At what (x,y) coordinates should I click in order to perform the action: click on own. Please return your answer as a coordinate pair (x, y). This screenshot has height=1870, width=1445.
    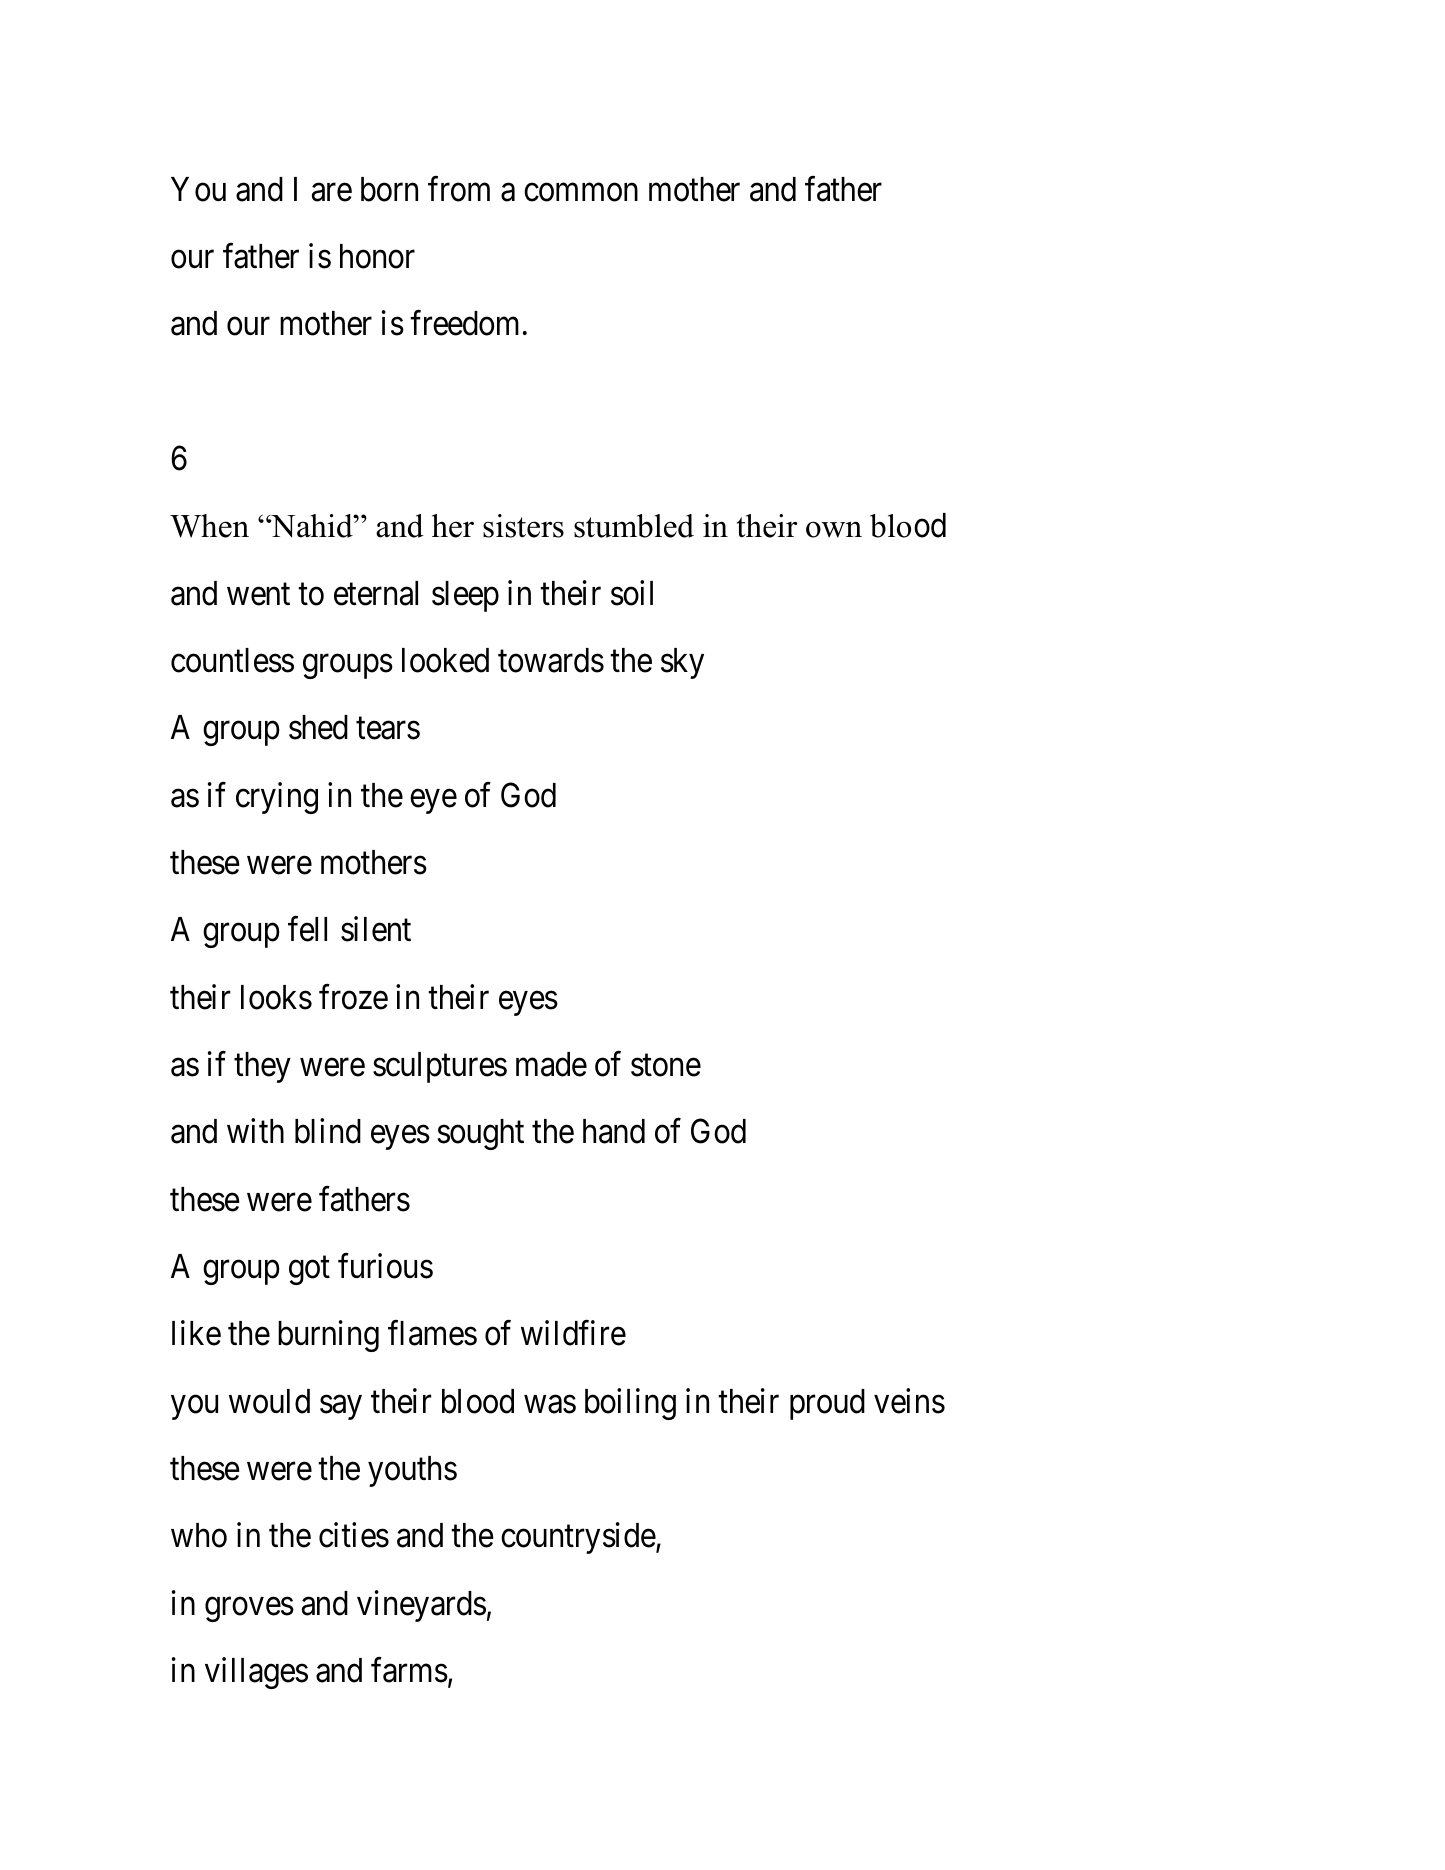
    Looking at the image, I should click on (834, 529).
